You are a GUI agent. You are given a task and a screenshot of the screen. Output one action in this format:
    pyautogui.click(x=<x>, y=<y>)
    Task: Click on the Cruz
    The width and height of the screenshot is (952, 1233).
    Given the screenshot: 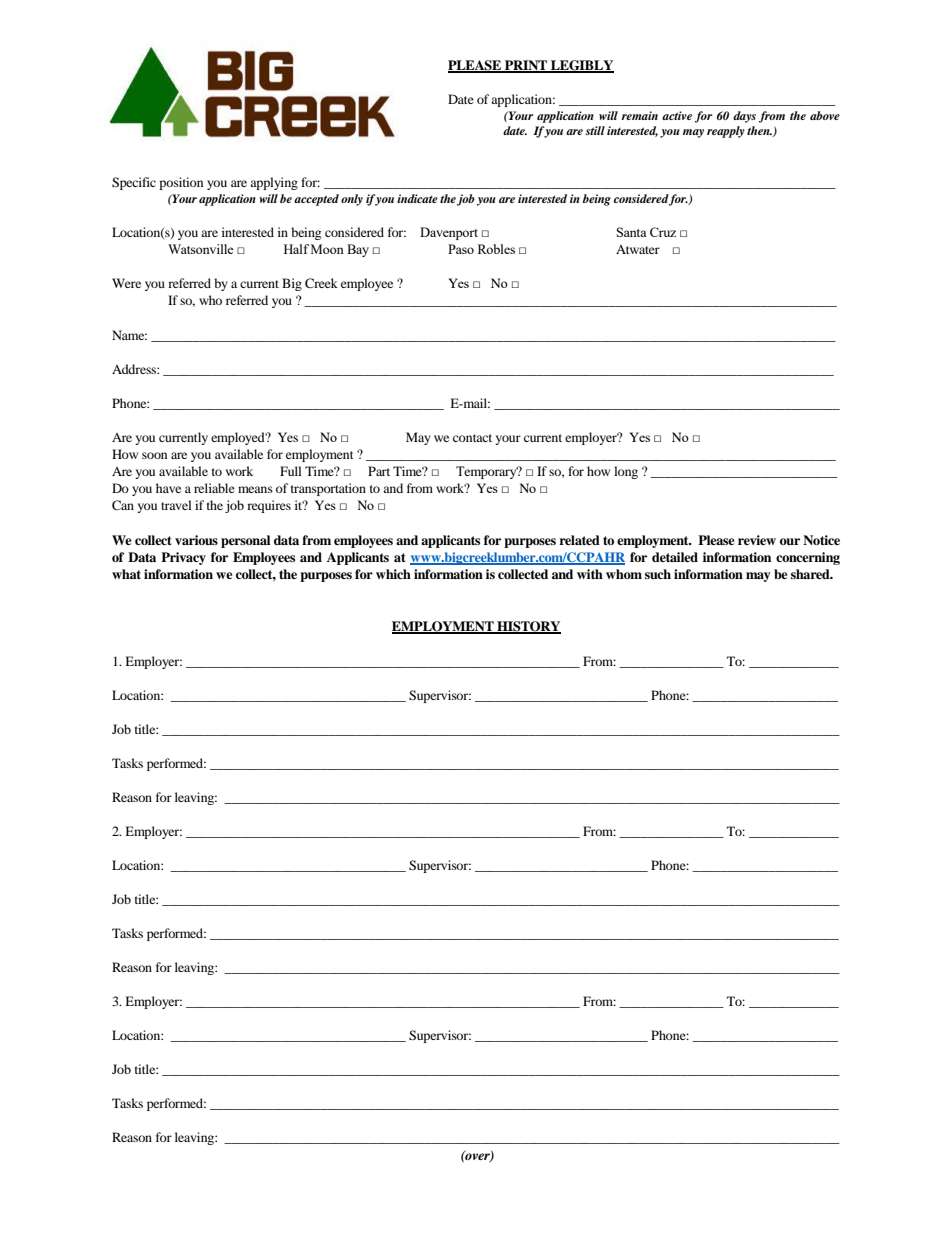 What is the action you would take?
    pyautogui.click(x=663, y=232)
